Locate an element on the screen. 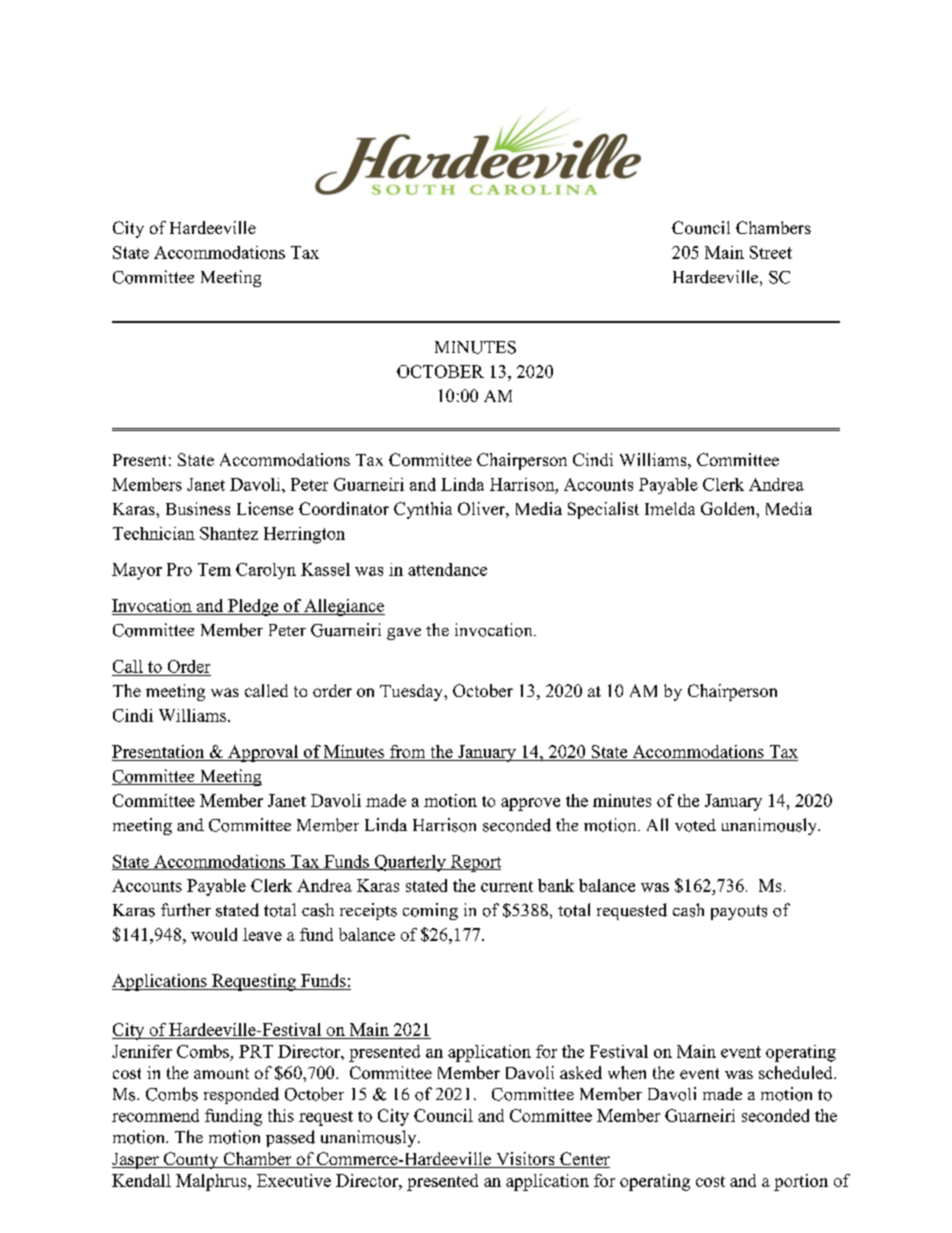 The height and width of the screenshot is (1233, 952). Street is located at coordinates (771, 252).
